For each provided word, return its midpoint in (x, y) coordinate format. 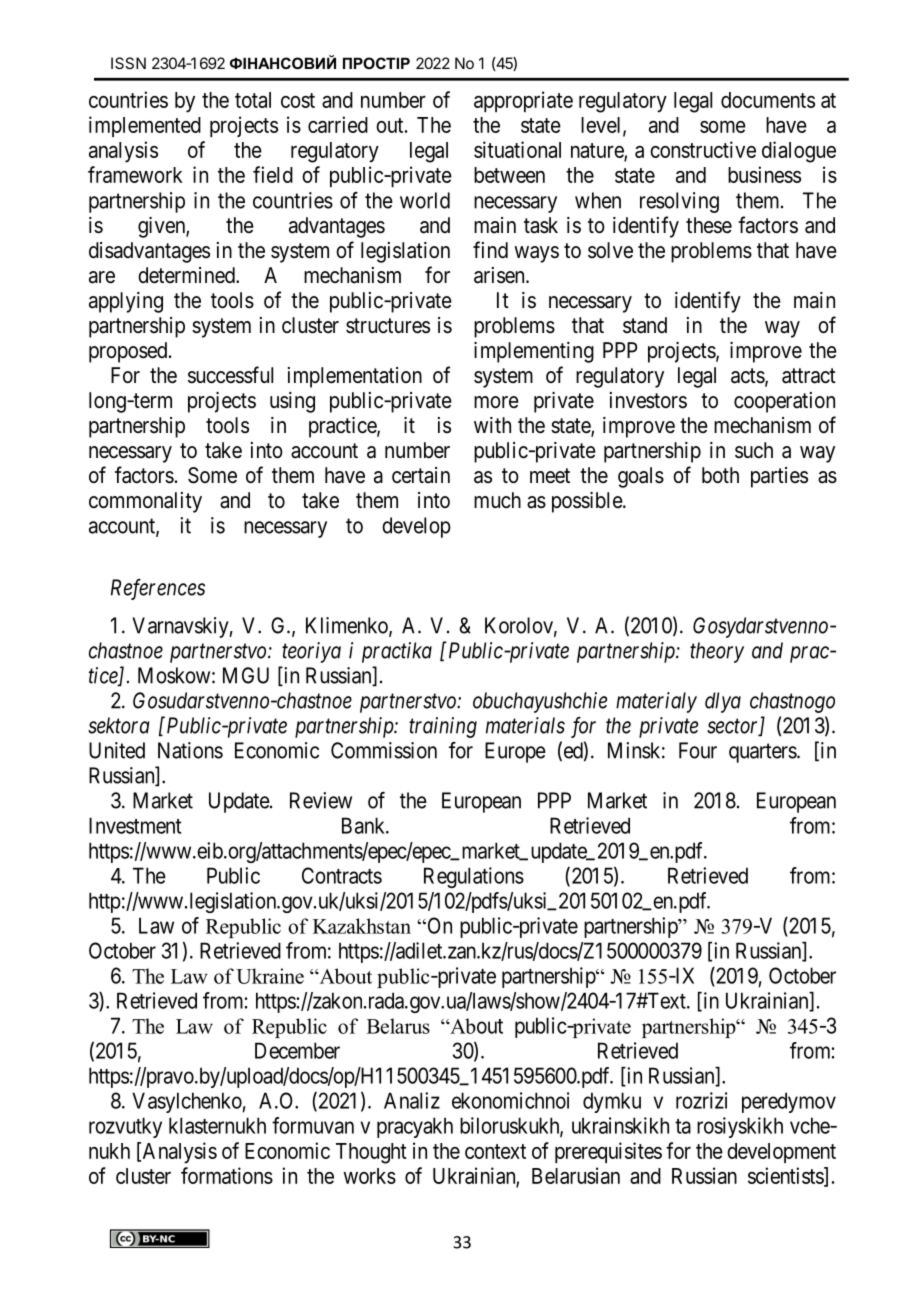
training (443, 727)
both (720, 475)
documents (768, 100)
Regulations (474, 877)
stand (645, 325)
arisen (500, 275)
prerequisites (608, 1152)
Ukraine (270, 976)
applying (126, 302)
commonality (145, 502)
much (497, 500)
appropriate (523, 101)
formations (227, 1175)
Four (698, 750)
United (117, 750)
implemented (145, 126)
